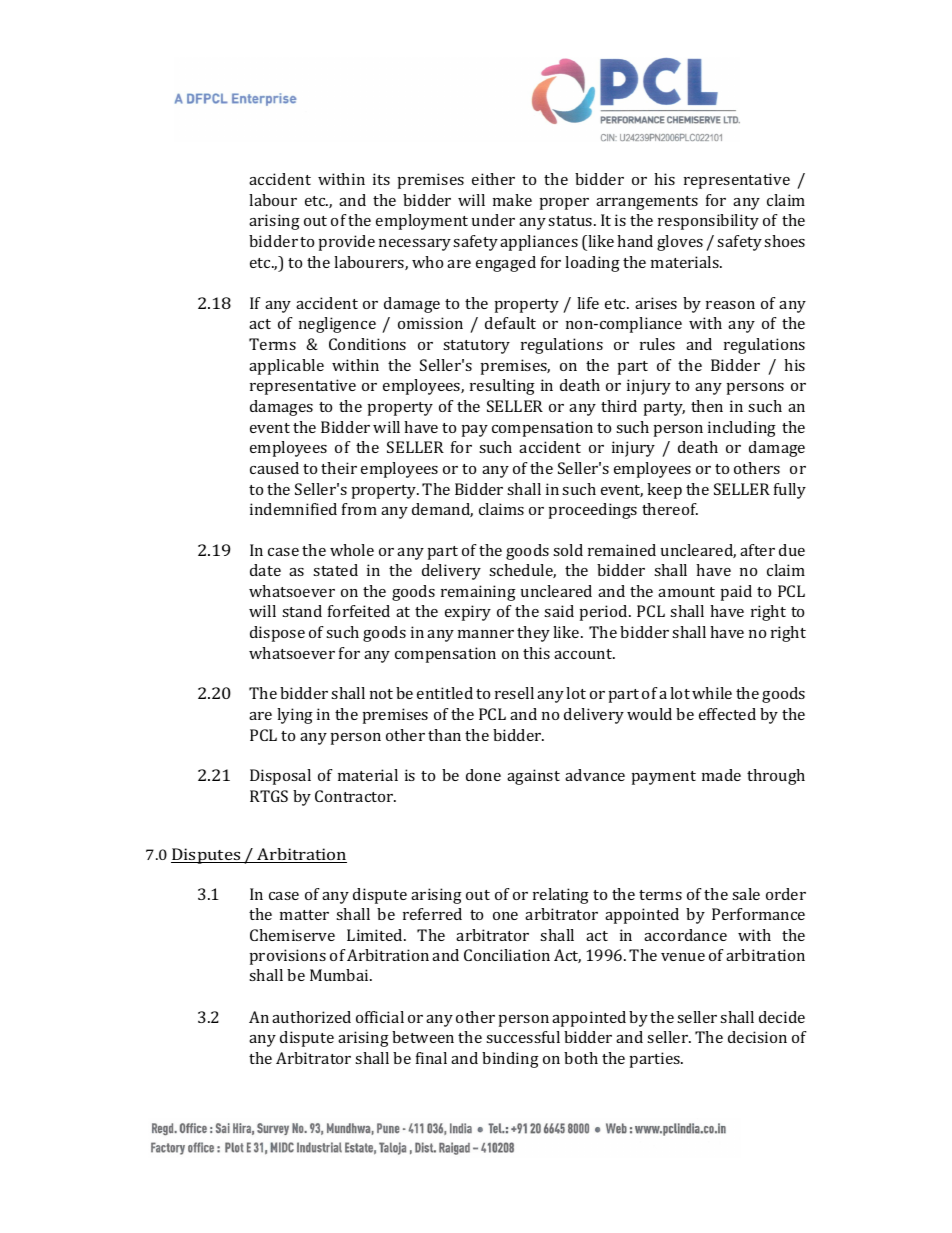  I want to click on made, so click(721, 775).
